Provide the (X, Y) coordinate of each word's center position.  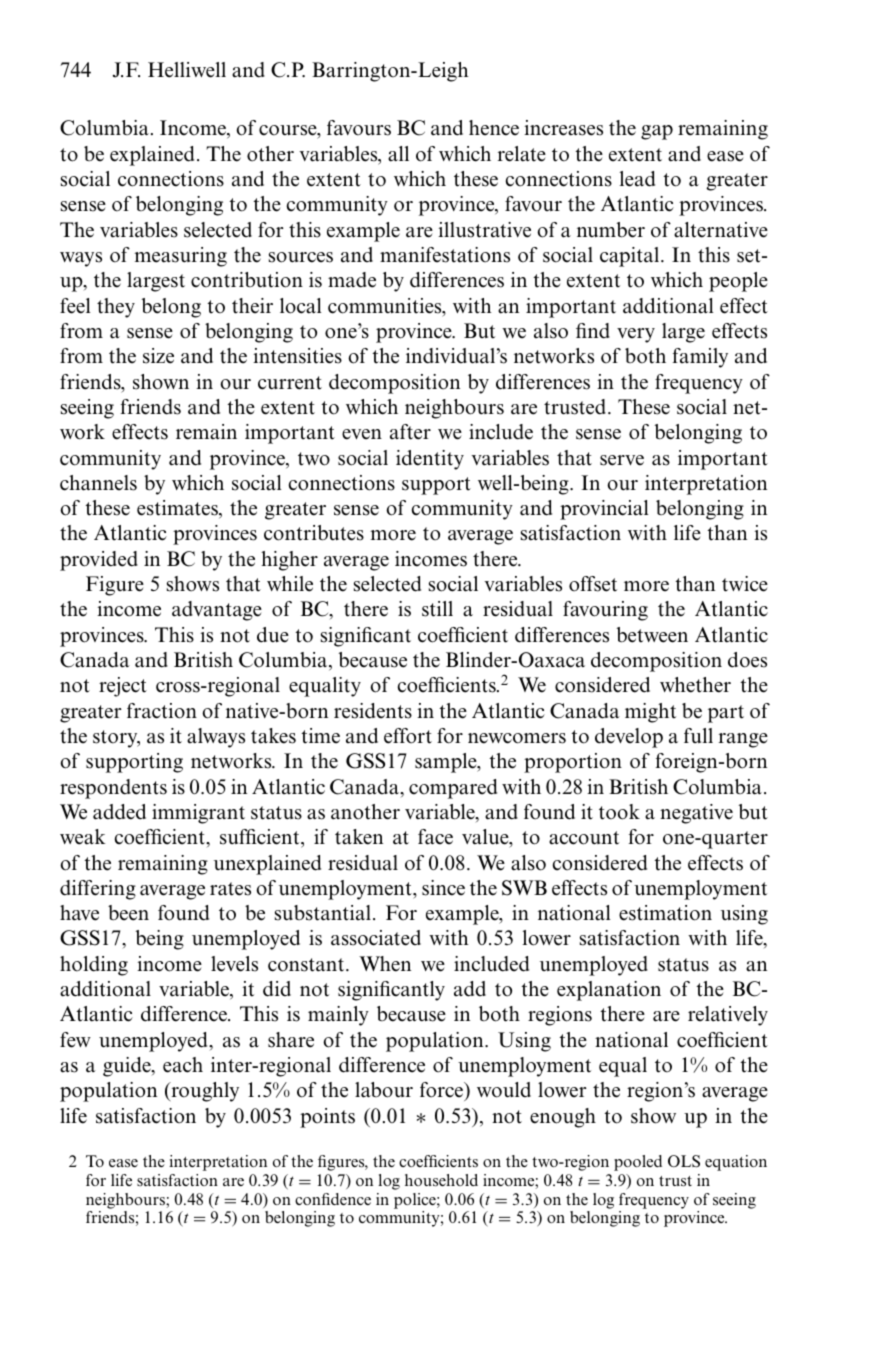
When (385, 964)
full (698, 735)
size (158, 356)
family (700, 358)
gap (657, 132)
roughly (204, 1092)
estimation (665, 913)
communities (386, 307)
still (437, 609)
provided (99, 561)
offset (593, 584)
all (398, 154)
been (128, 913)
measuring (180, 257)
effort (408, 736)
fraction (162, 711)
